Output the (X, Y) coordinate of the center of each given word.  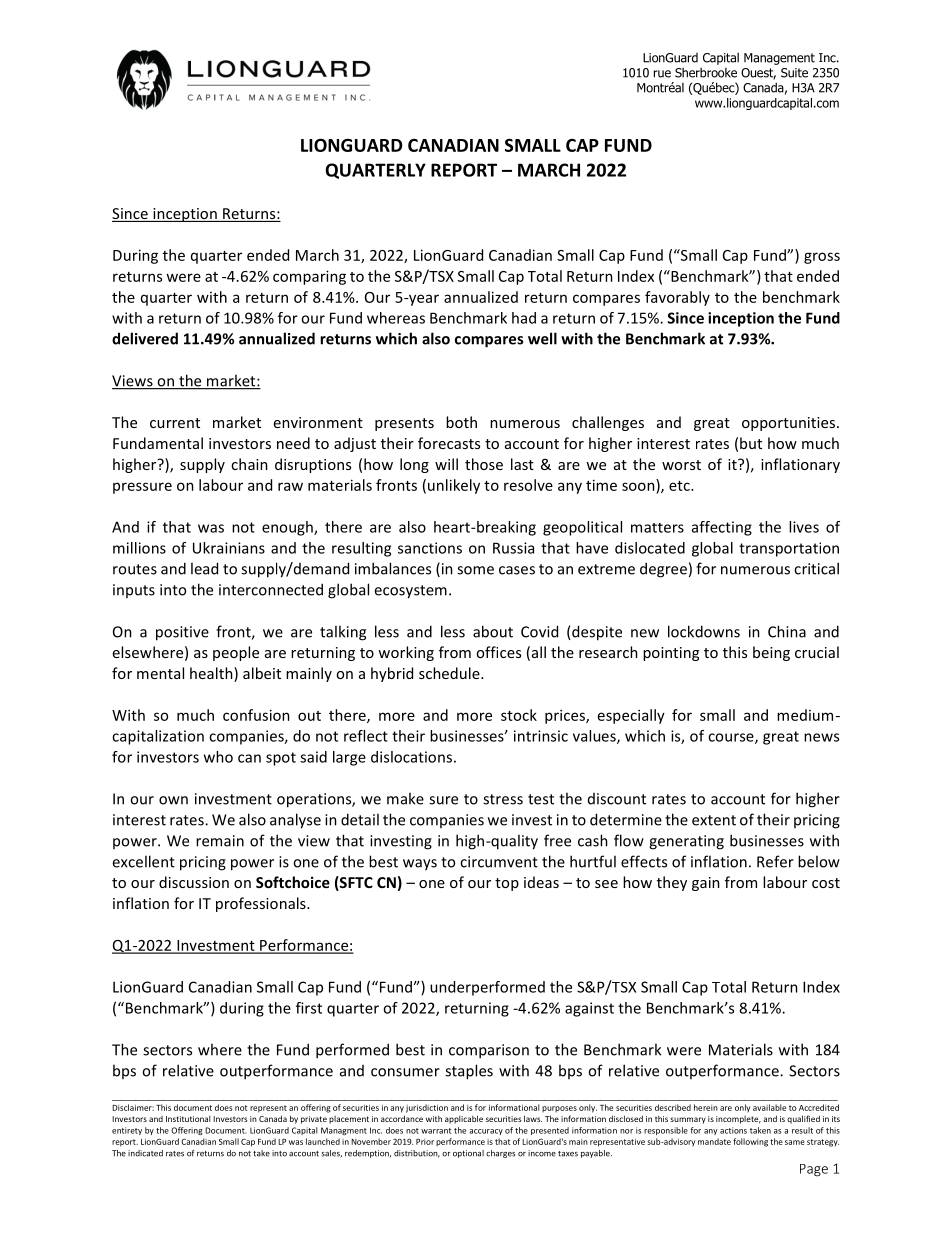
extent (714, 820)
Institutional (188, 1119)
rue (662, 74)
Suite (794, 73)
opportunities (790, 424)
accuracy (486, 1132)
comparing (309, 277)
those (484, 464)
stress (503, 799)
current (175, 423)
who (218, 757)
